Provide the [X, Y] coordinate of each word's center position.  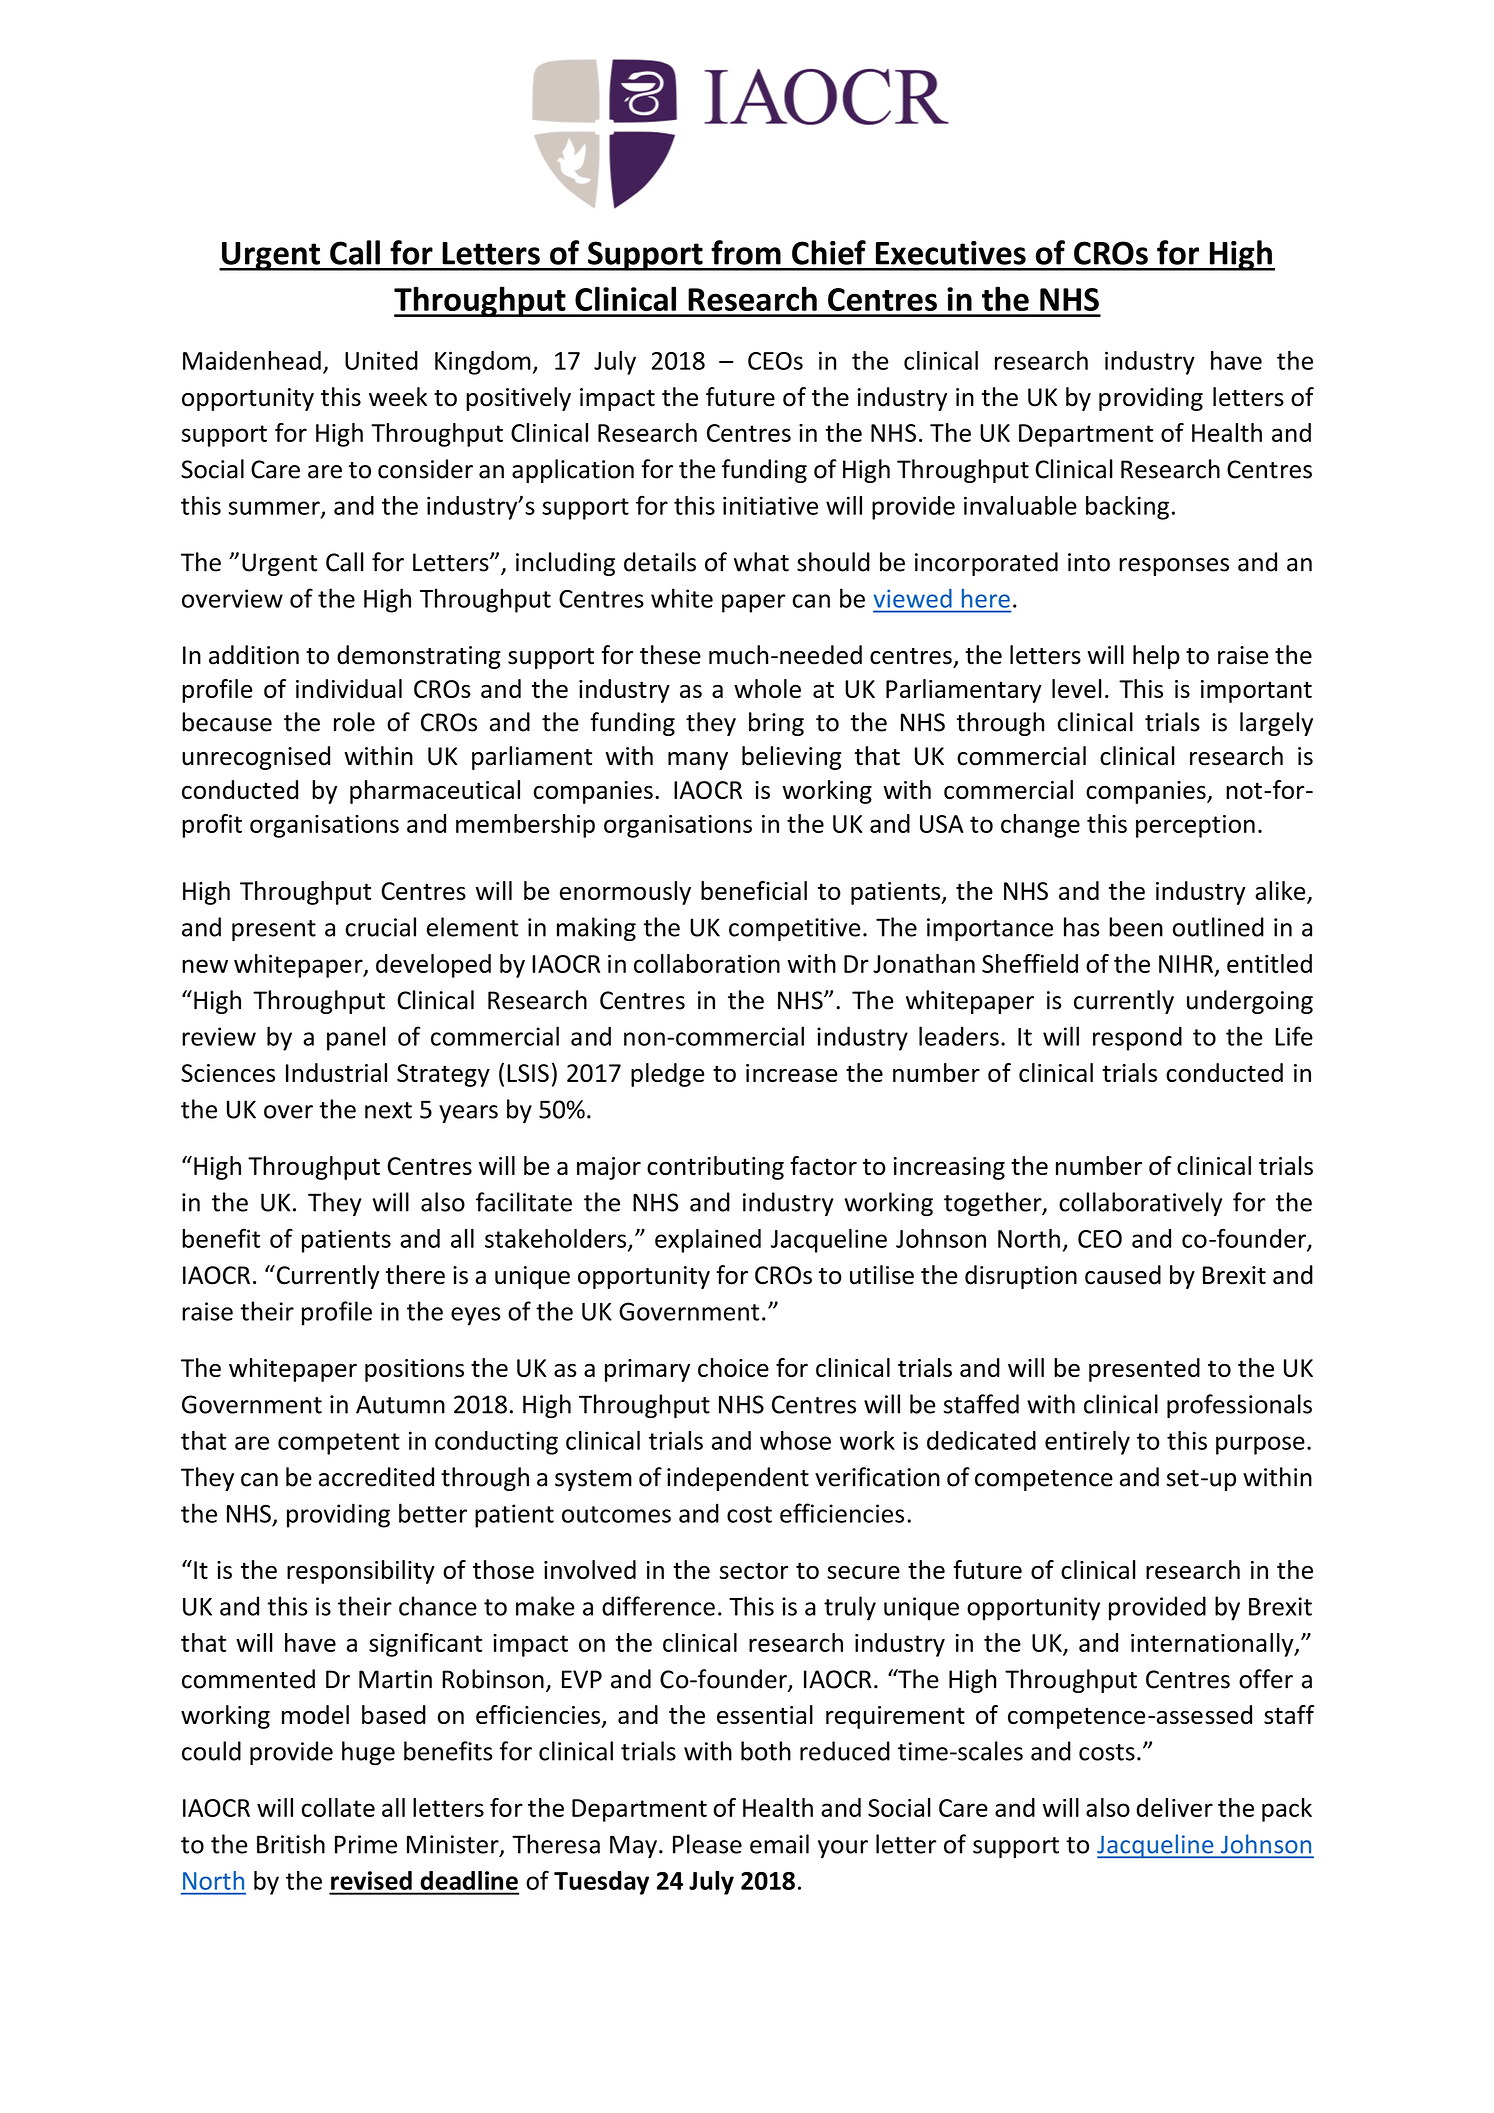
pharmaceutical [435, 792]
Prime [366, 1844]
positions [414, 1370]
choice [733, 1367]
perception [1195, 826]
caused [1123, 1275]
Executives [951, 253]
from [746, 252]
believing [791, 758]
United [381, 360]
